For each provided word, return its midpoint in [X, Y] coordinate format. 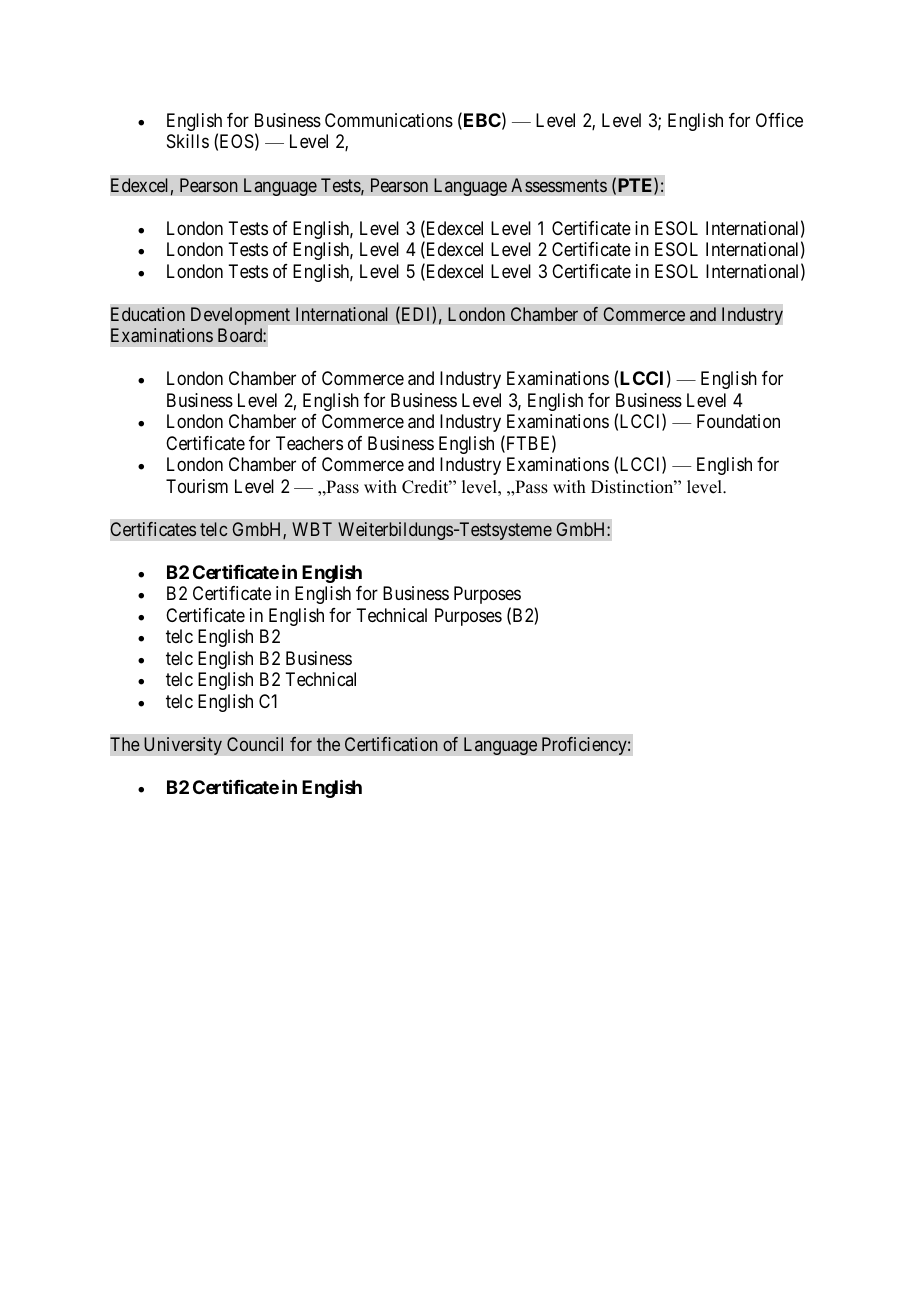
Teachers [309, 443]
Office [779, 120]
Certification [391, 744]
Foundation [738, 421]
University [183, 746]
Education [148, 314]
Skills [188, 141]
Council [255, 744]
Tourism [197, 486]
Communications [389, 120]
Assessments [559, 185]
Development [240, 316]
